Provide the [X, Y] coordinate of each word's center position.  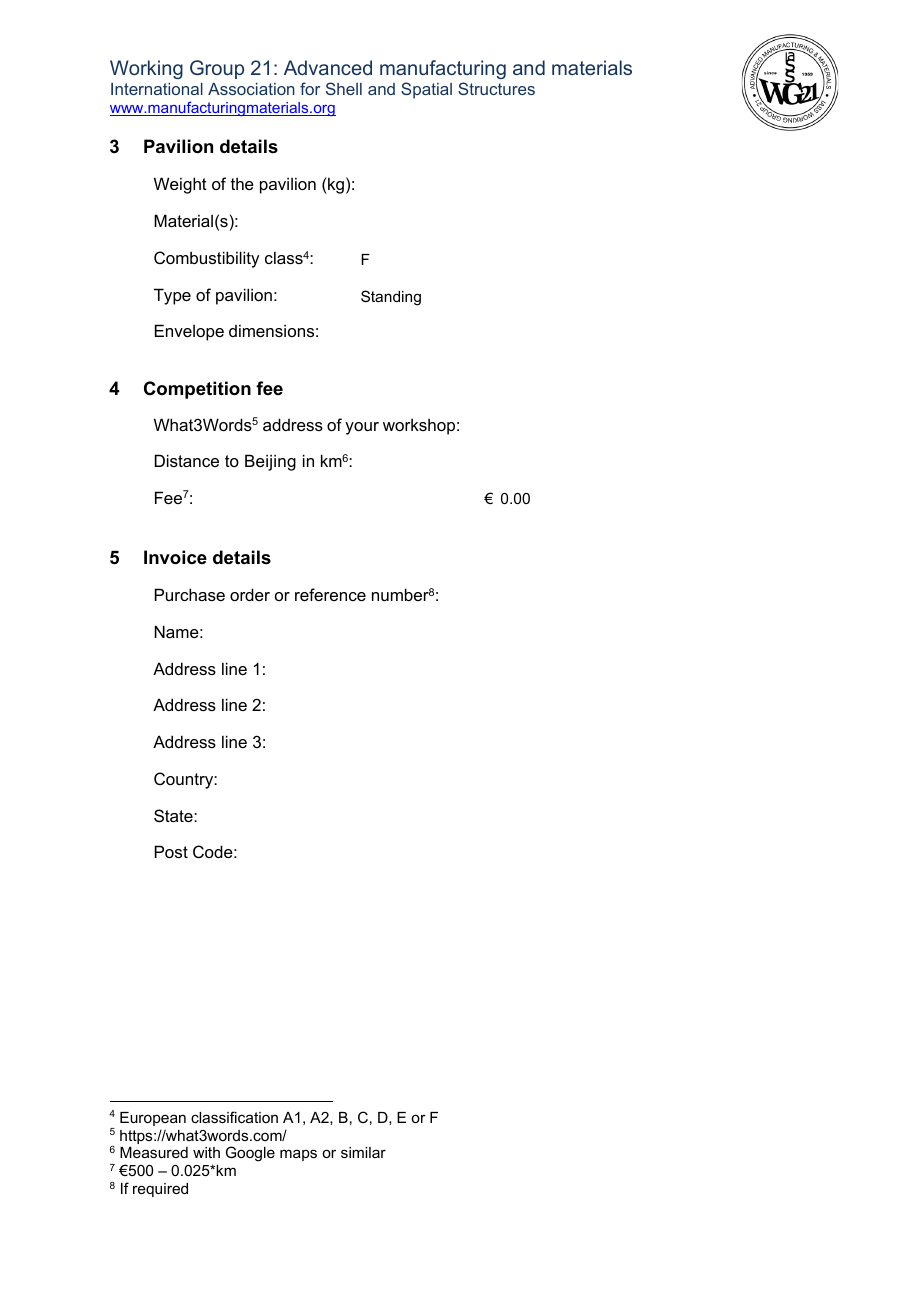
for [310, 88]
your [362, 428]
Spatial [426, 90]
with [206, 1152]
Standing [391, 298]
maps [298, 1155]
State [174, 815]
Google [250, 1154]
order [250, 594]
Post [171, 851]
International [157, 89]
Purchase [190, 594]
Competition [197, 390]
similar [363, 1152]
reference [330, 594]
